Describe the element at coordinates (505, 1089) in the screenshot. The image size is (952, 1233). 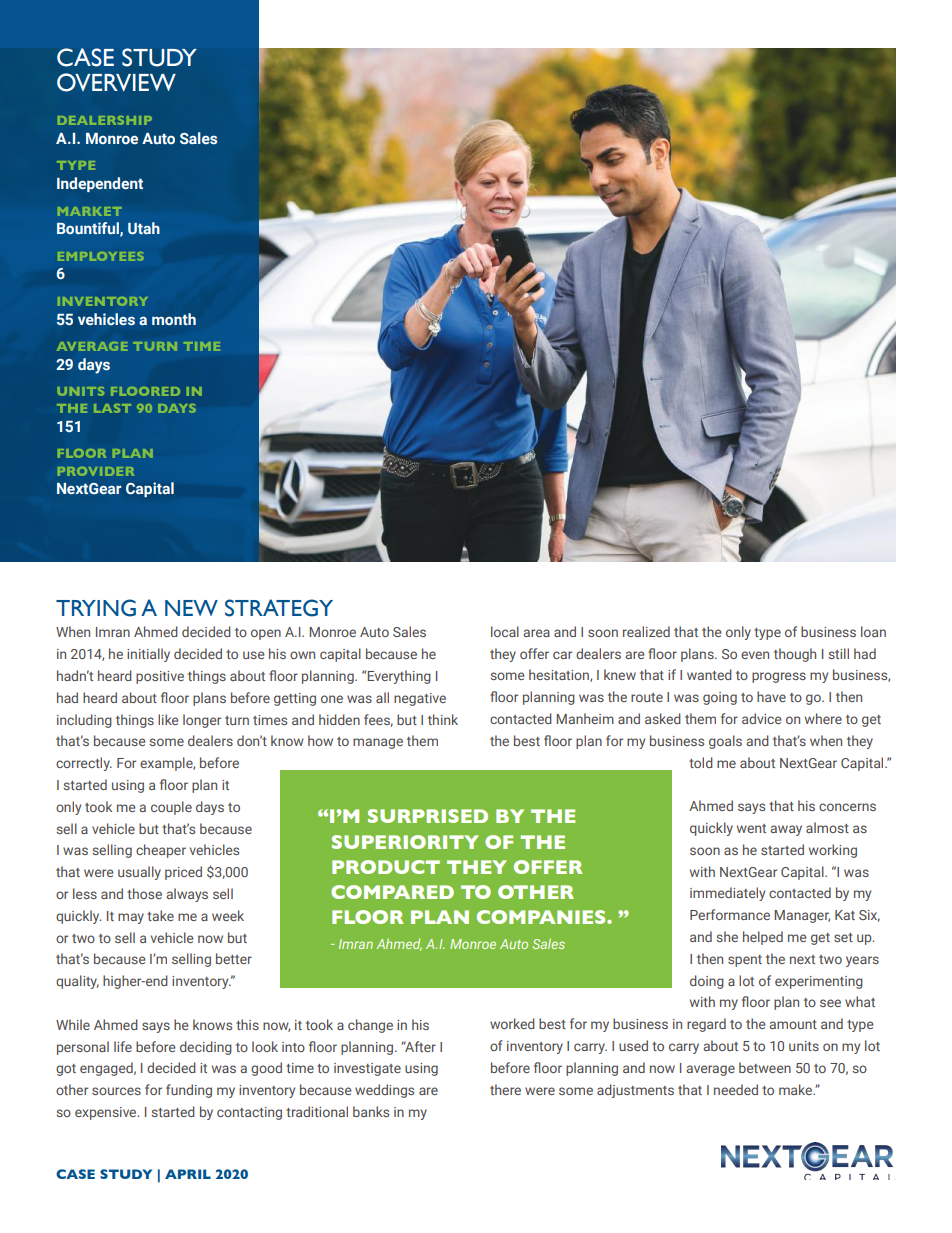
I see `there` at that location.
